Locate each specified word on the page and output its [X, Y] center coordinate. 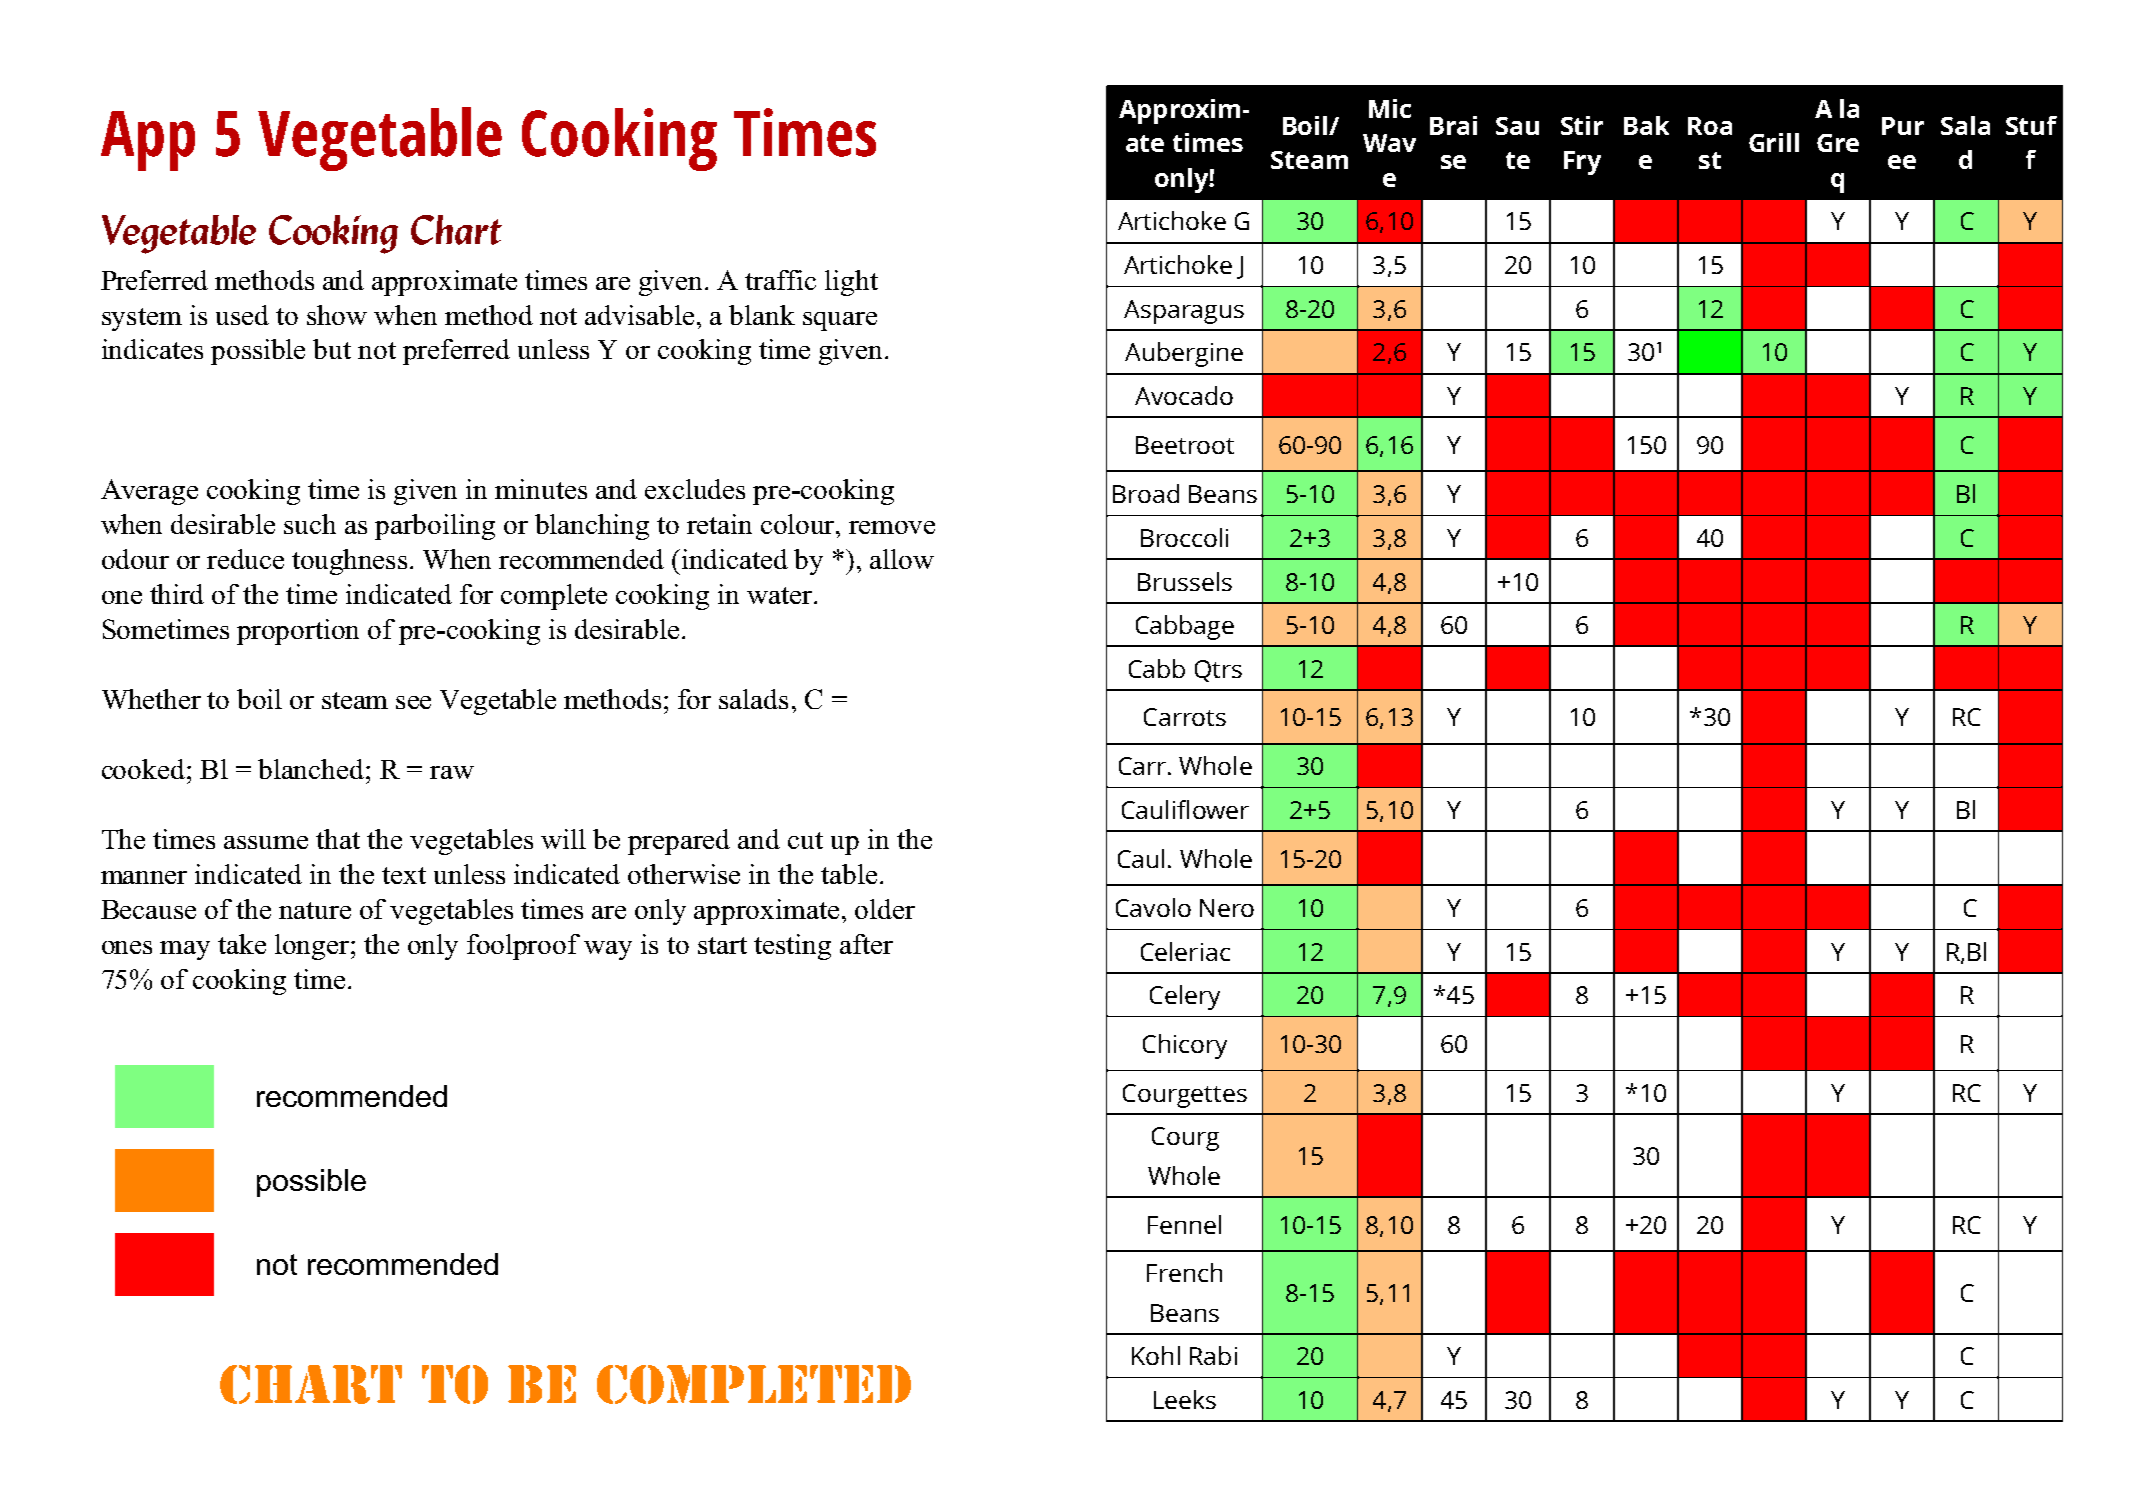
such [310, 524]
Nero [1227, 908]
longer [313, 947]
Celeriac [1185, 951]
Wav [1389, 143]
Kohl [1156, 1355]
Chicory [1185, 1046]
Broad [1146, 493]
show [337, 315]
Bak [1646, 125]
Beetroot [1185, 445]
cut [805, 840]
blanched [312, 769]
